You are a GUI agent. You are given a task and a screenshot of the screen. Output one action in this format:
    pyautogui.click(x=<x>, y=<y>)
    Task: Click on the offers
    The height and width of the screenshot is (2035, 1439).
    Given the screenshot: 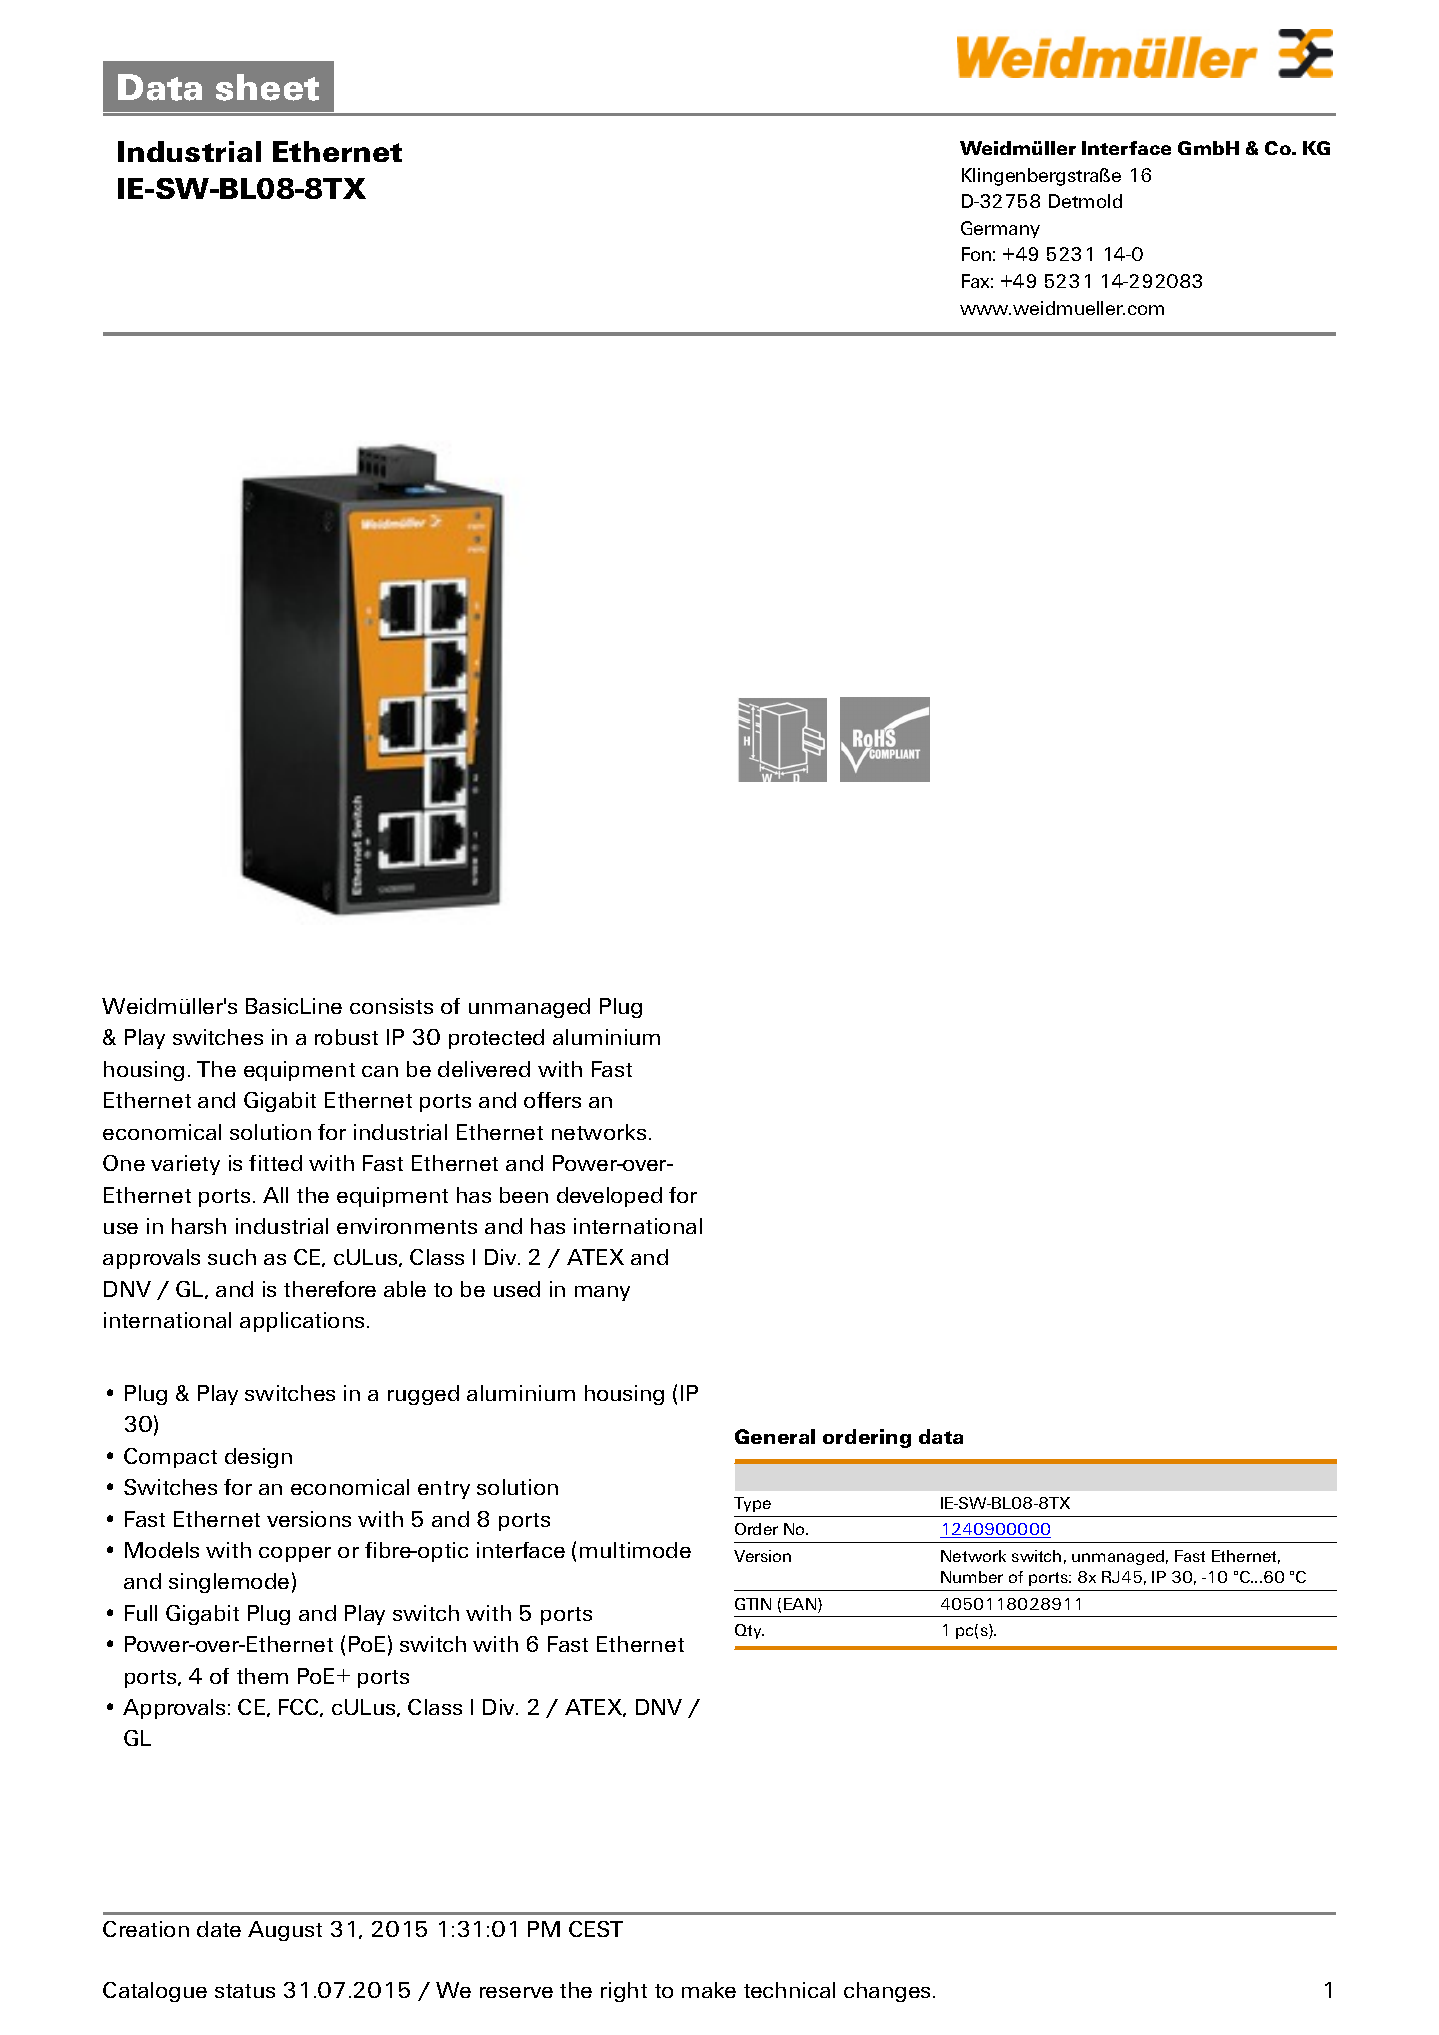 What is the action you would take?
    pyautogui.click(x=552, y=1100)
